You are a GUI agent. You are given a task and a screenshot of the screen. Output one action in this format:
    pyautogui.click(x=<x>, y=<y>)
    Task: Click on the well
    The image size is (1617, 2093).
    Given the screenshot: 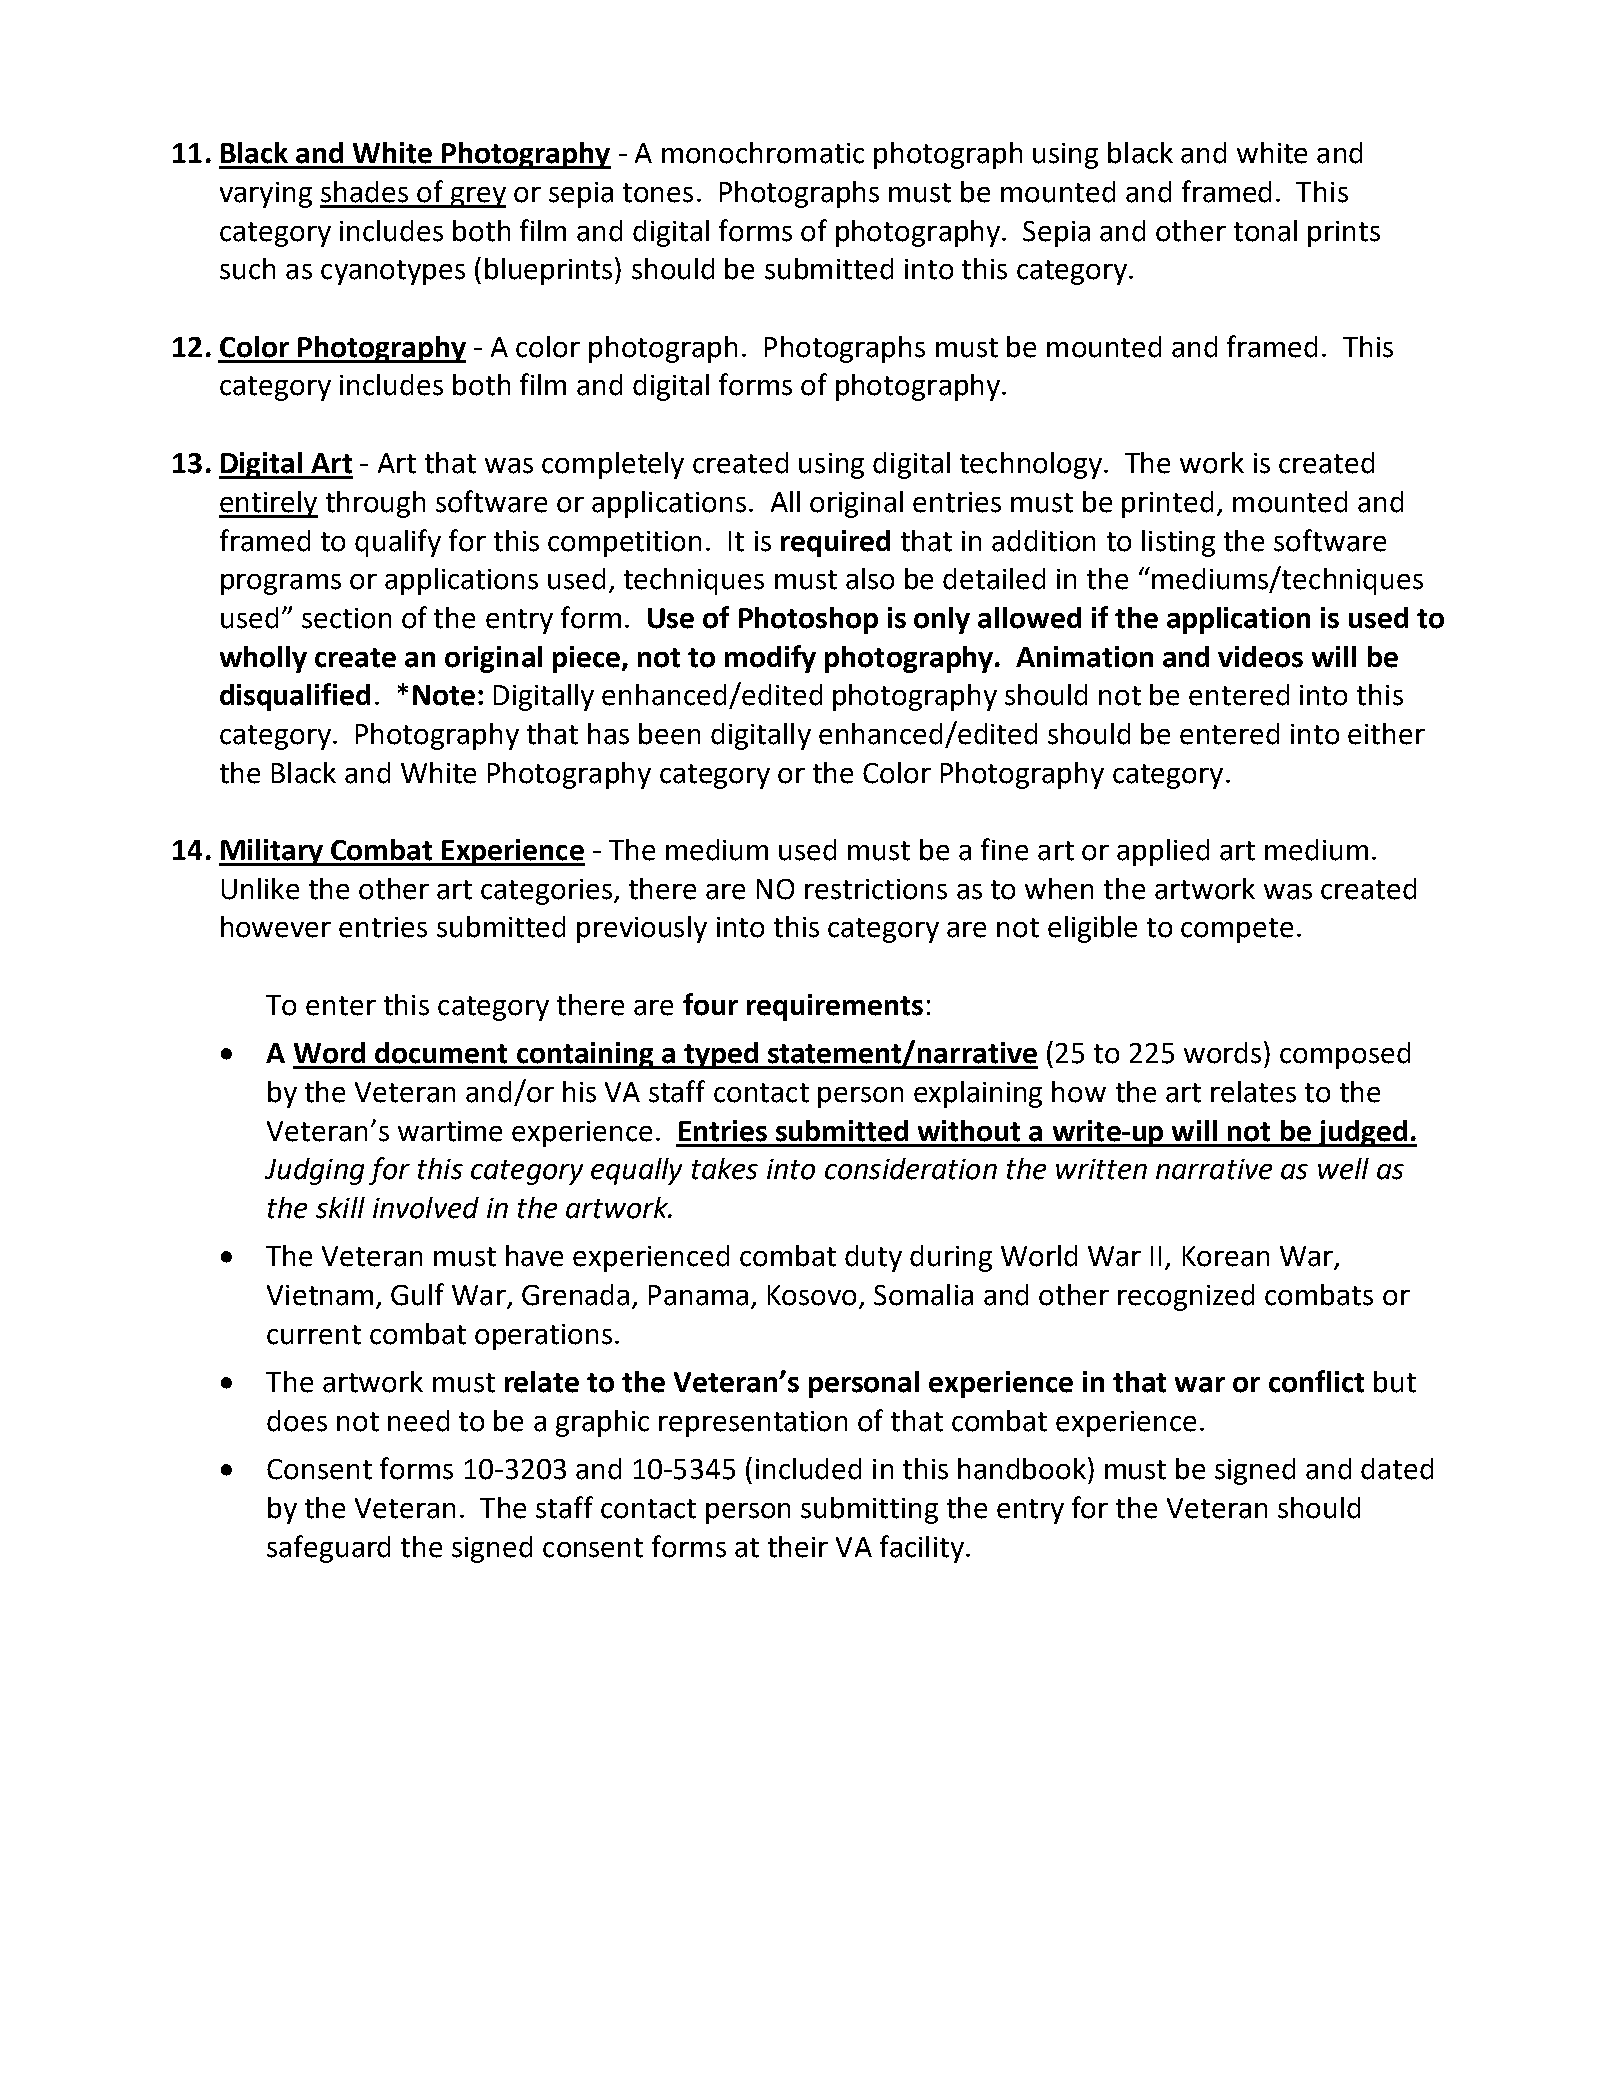 What is the action you would take?
    pyautogui.click(x=1343, y=1169)
